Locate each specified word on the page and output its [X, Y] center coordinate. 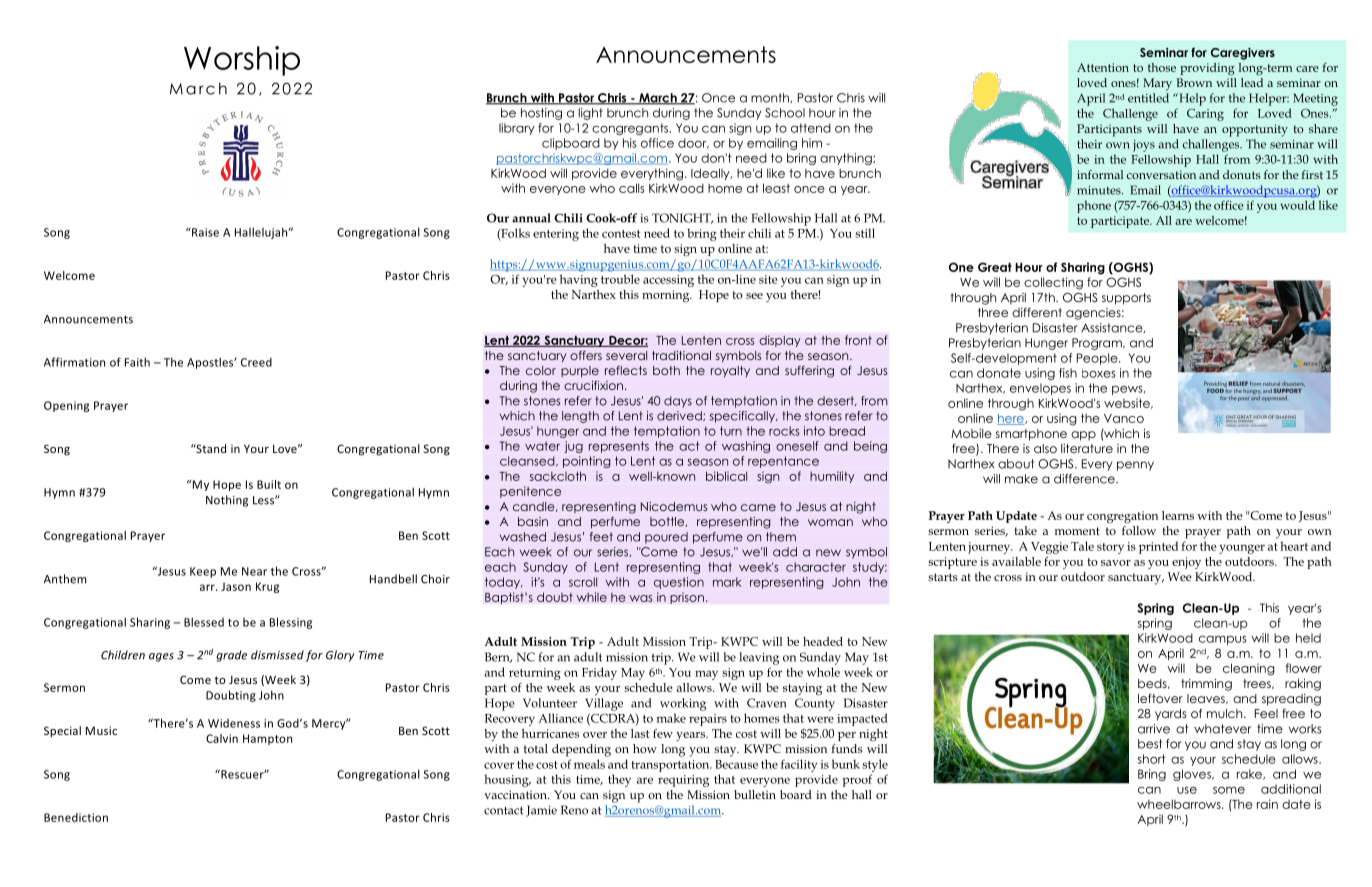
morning [667, 296]
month [771, 98]
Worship [242, 61]
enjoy [1186, 563]
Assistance [1113, 328]
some [1229, 790]
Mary [1157, 84]
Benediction [76, 817]
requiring [683, 781]
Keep [203, 572]
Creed [256, 362]
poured [666, 538]
